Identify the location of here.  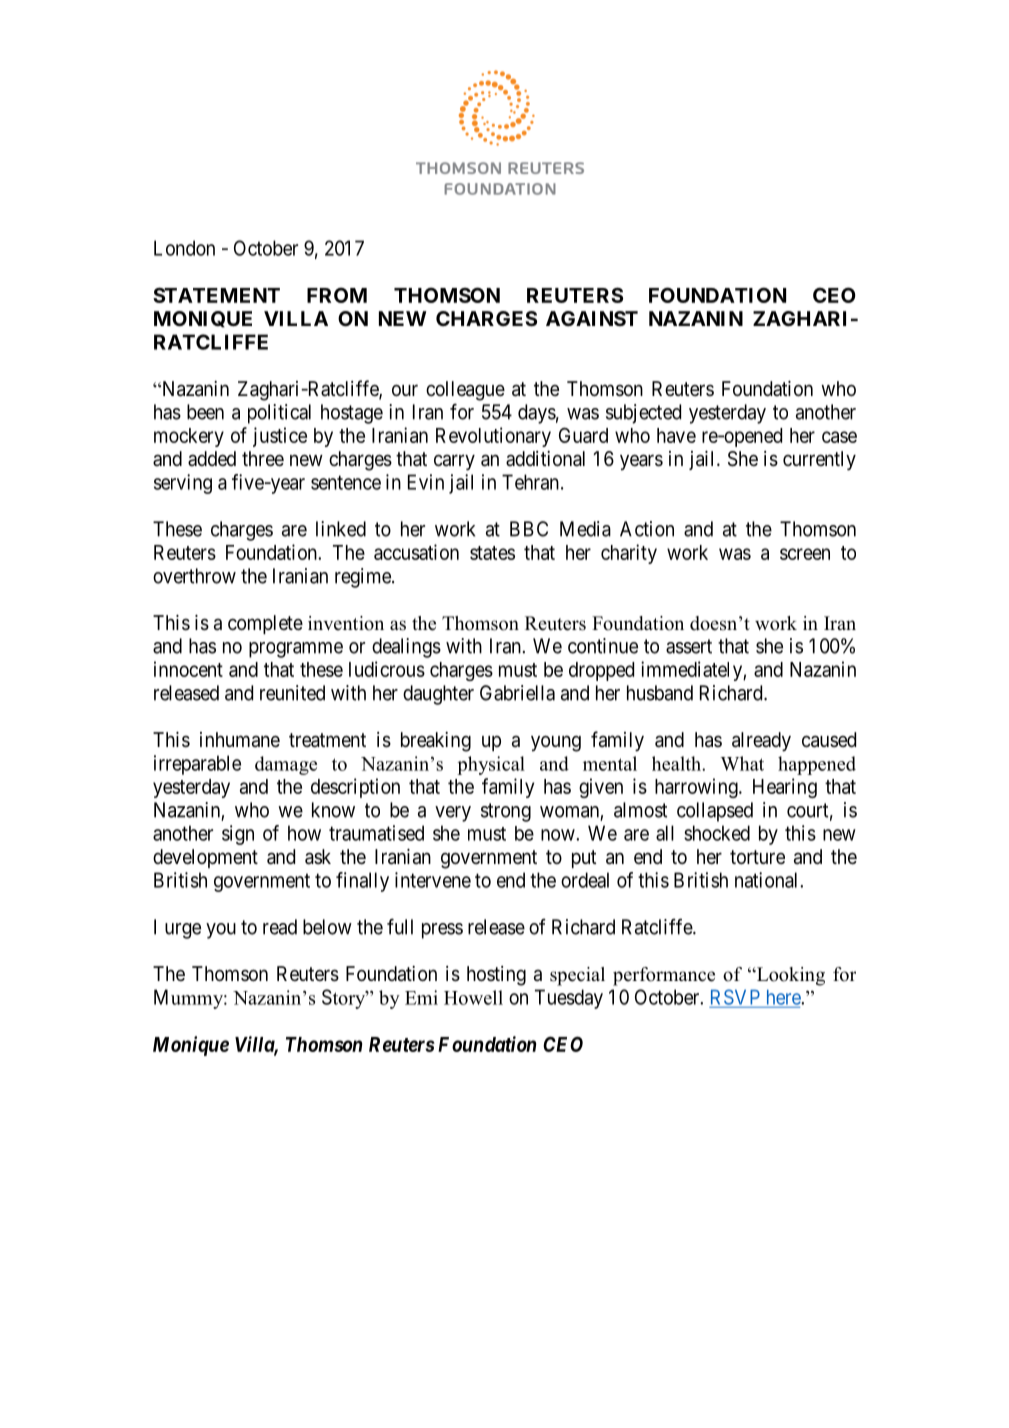
(784, 997).
